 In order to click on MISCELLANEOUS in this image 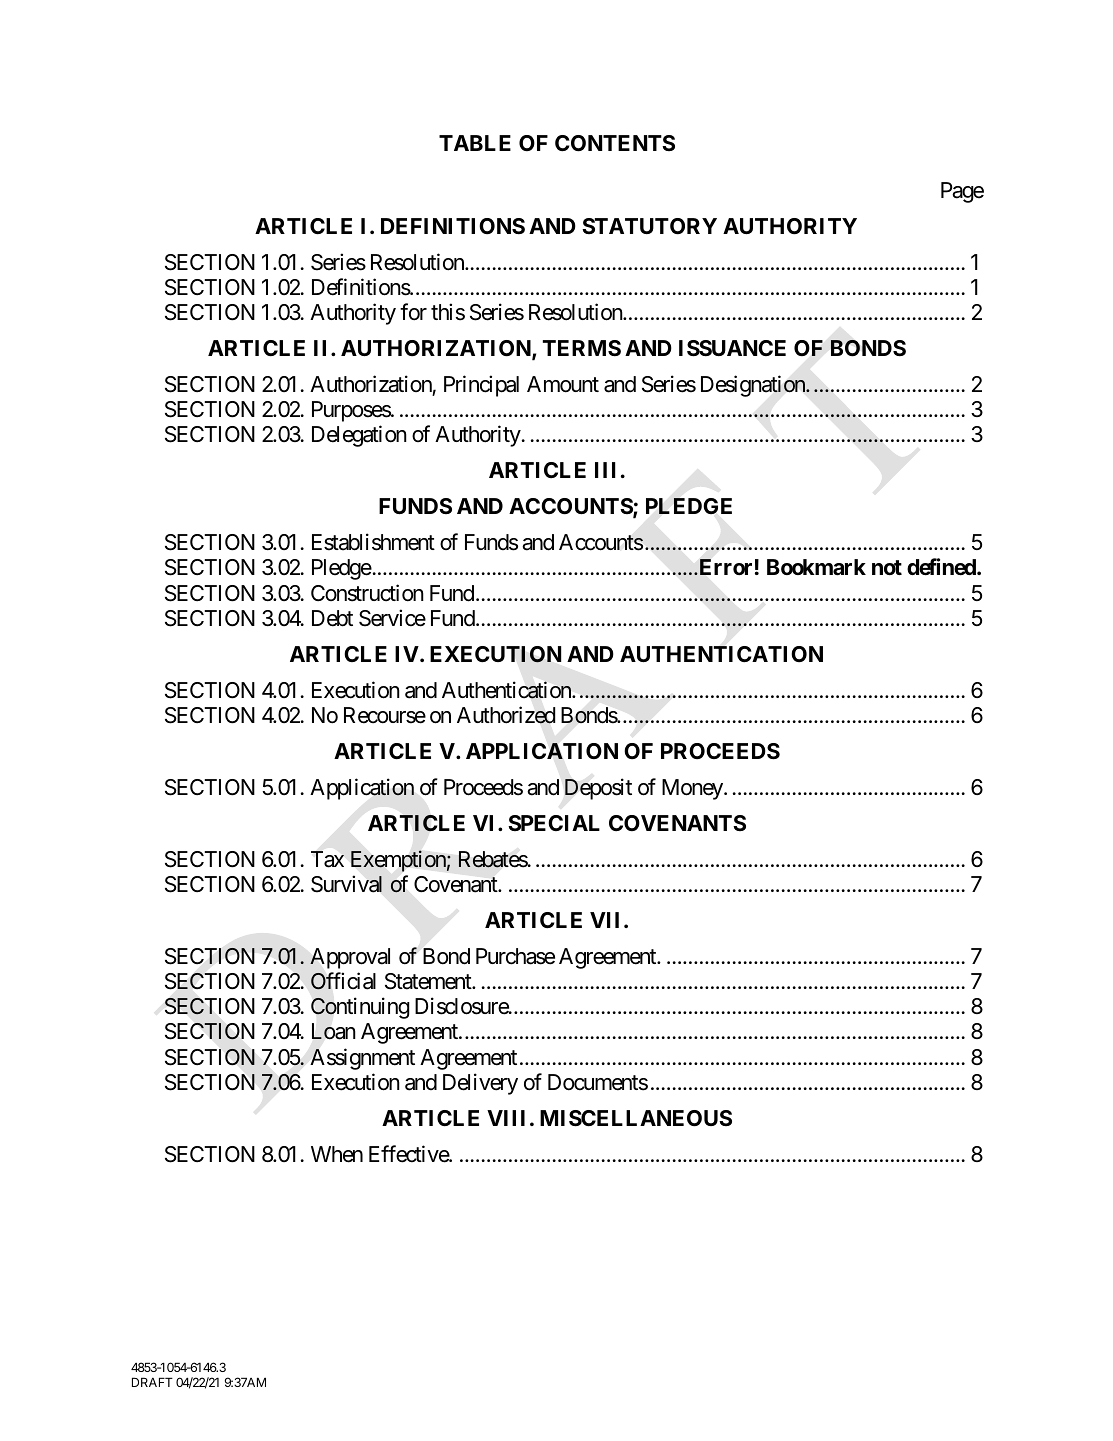, I will do `click(636, 1118)`.
